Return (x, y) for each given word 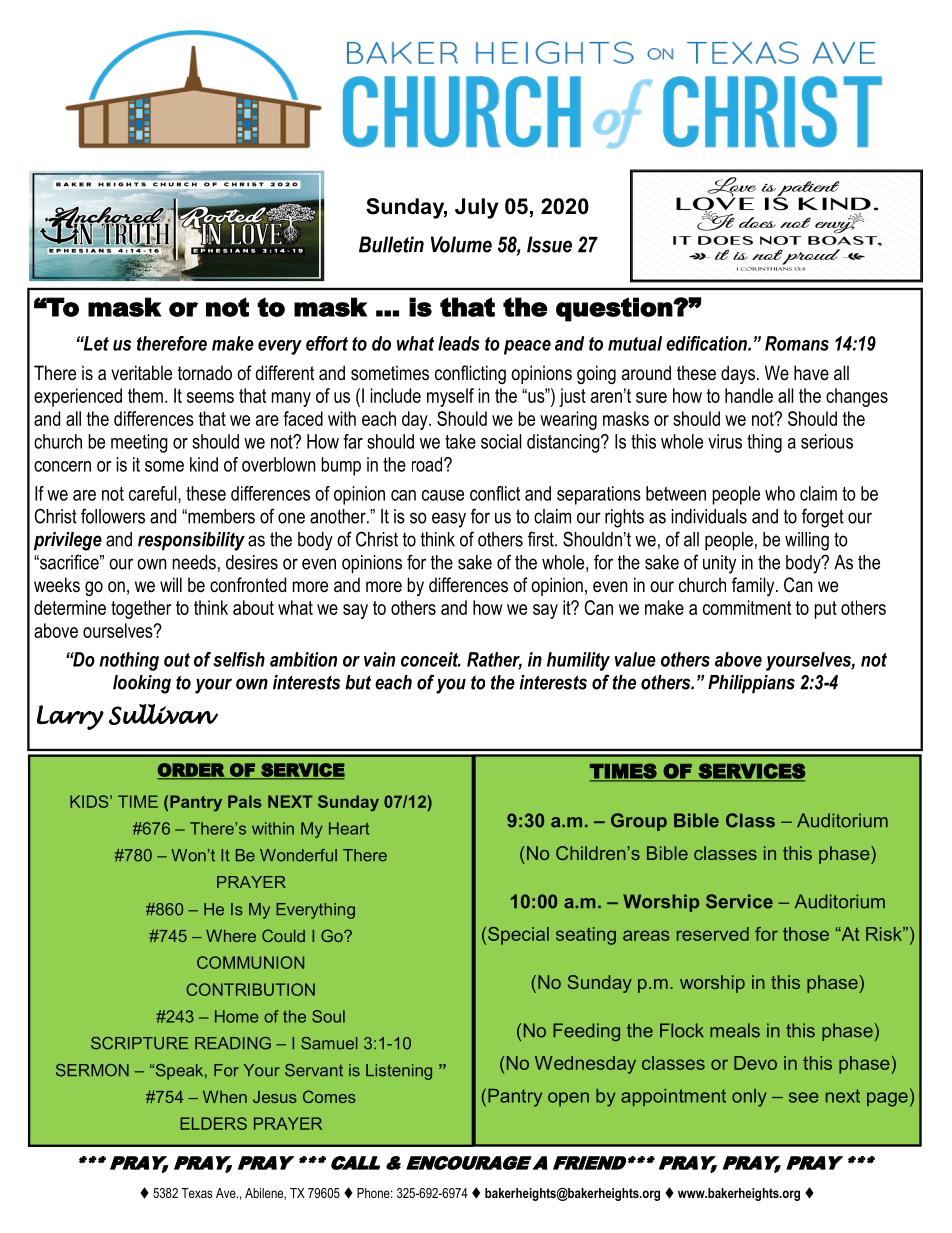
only (749, 1098)
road (428, 464)
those (806, 934)
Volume (461, 244)
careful (154, 493)
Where (231, 936)
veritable (141, 373)
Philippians (751, 684)
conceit (431, 659)
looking (142, 684)
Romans (797, 343)
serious (827, 441)
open (568, 1099)
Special (518, 936)
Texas (197, 1193)
